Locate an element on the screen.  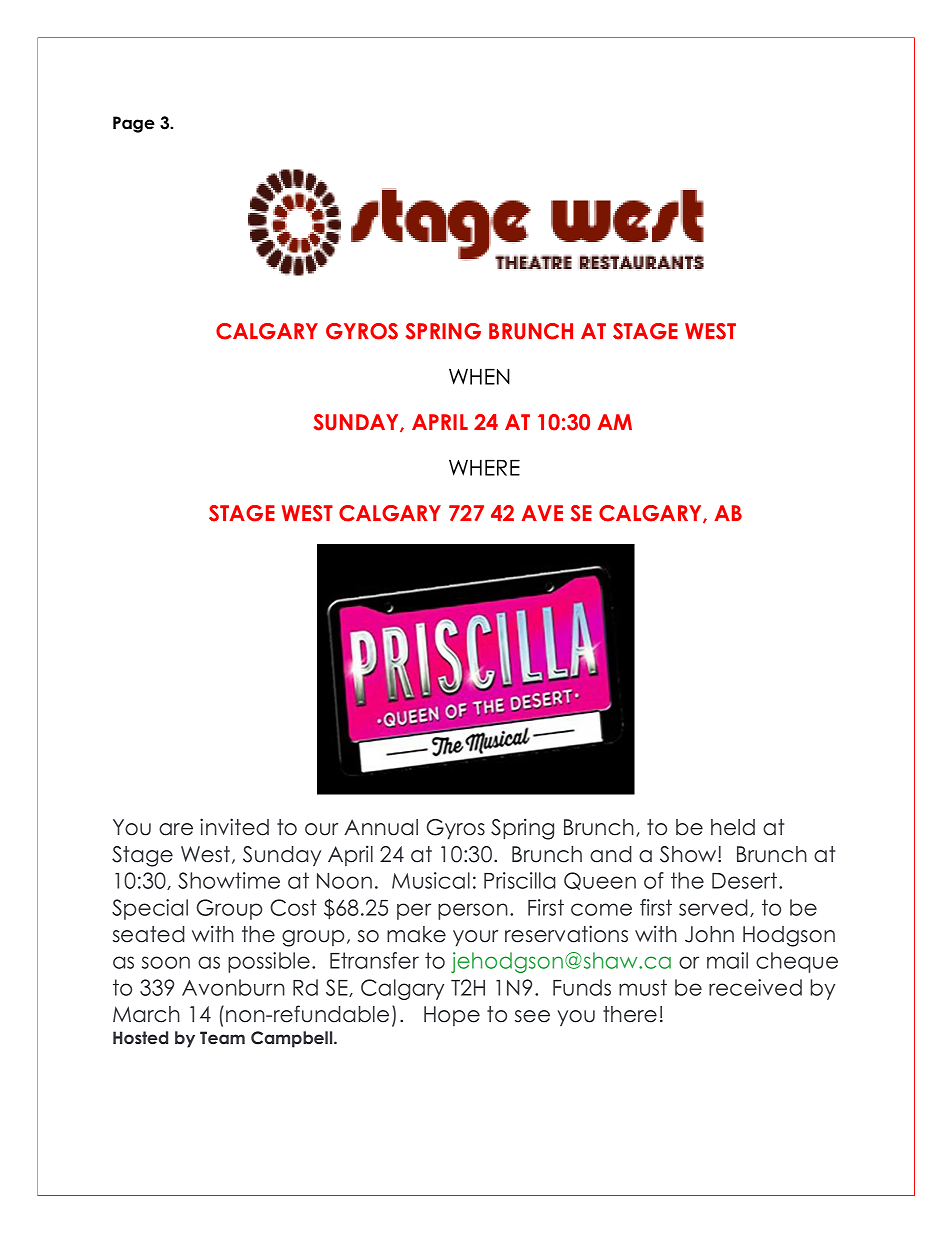
Annual is located at coordinates (381, 827).
